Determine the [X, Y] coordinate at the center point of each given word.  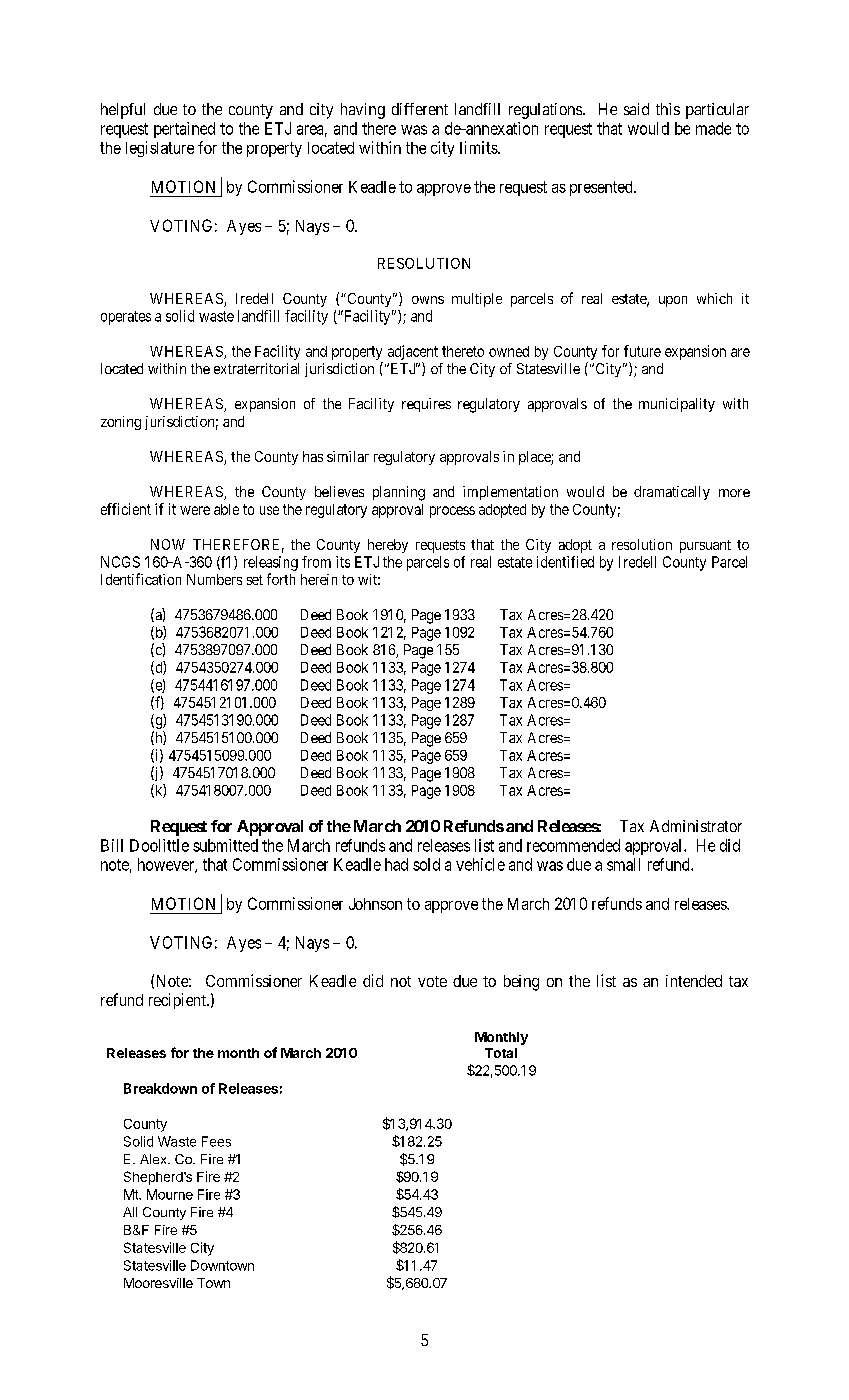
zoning [121, 423]
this [668, 109]
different [420, 109]
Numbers [214, 579]
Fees [216, 1141]
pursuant [705, 546]
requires [426, 405]
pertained [184, 130]
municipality [677, 405]
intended [694, 981]
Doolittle [159, 845]
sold [426, 864]
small [623, 864]
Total [501, 1053]
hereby [388, 546]
